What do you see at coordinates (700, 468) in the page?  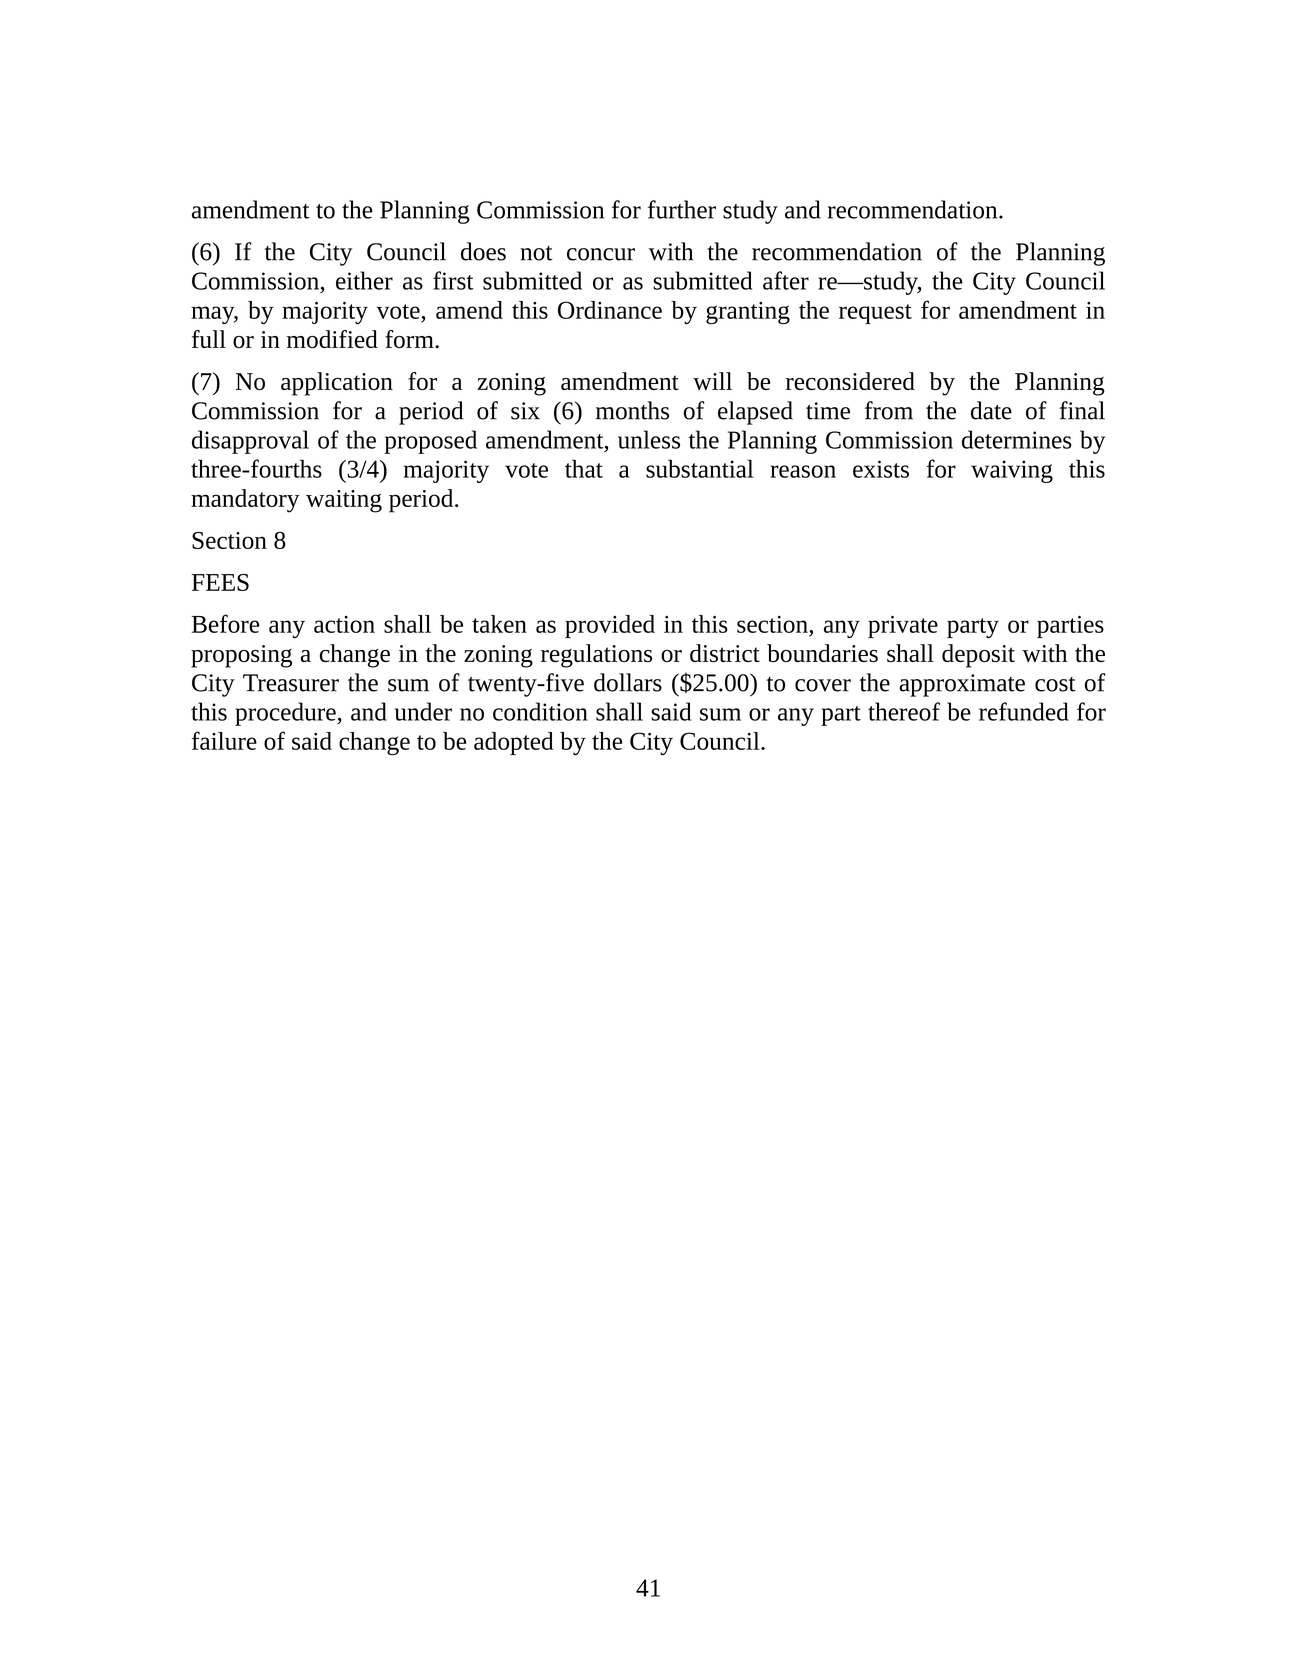 I see `substantial` at bounding box center [700, 468].
